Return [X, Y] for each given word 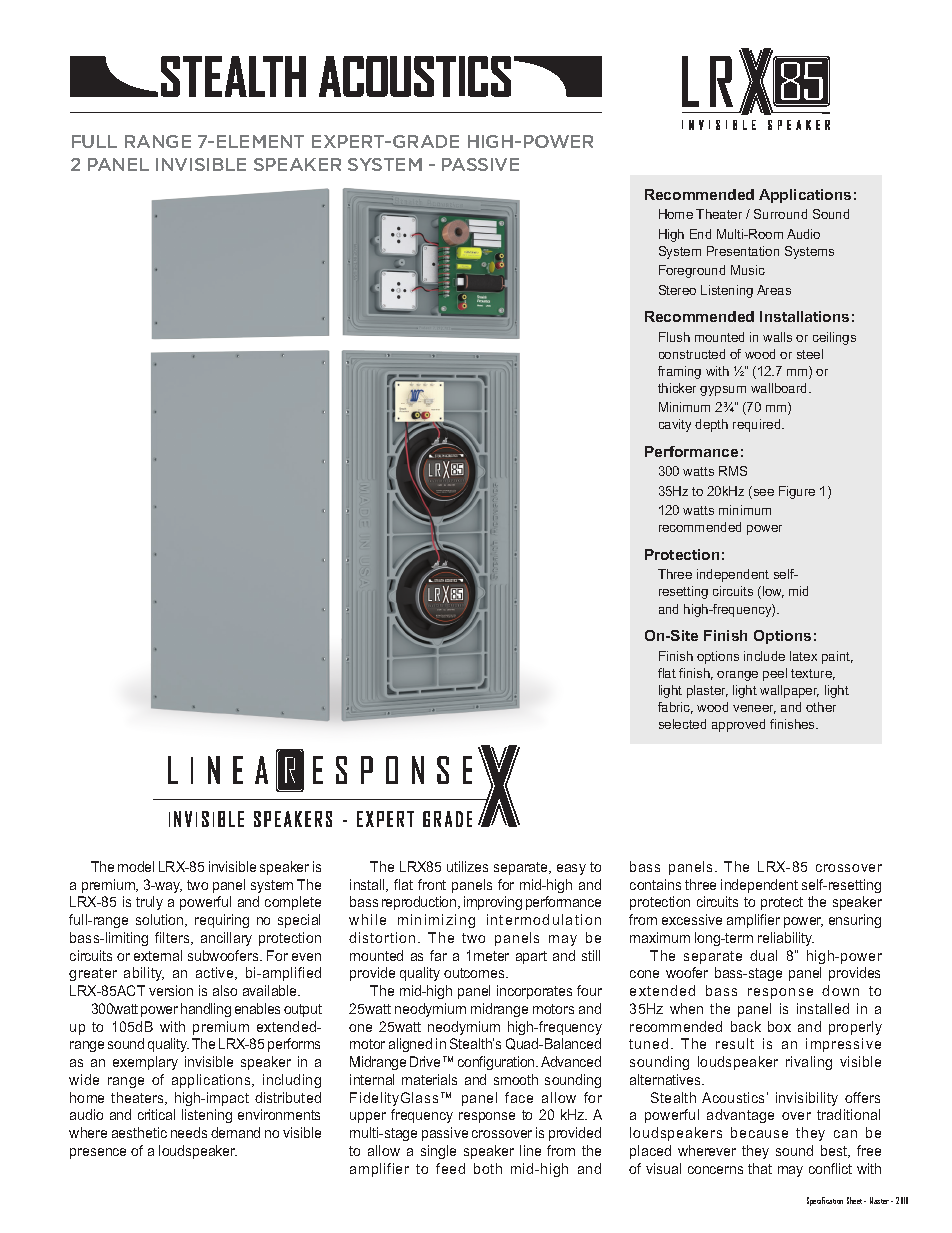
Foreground [692, 271]
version [171, 990]
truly [149, 903]
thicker [677, 388]
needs [189, 1132]
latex [803, 656]
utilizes [467, 866]
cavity [675, 425]
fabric [675, 708]
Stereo [677, 290]
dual [763, 955]
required [758, 425]
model [136, 866]
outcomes [475, 973]
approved [738, 725]
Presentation [743, 251]
